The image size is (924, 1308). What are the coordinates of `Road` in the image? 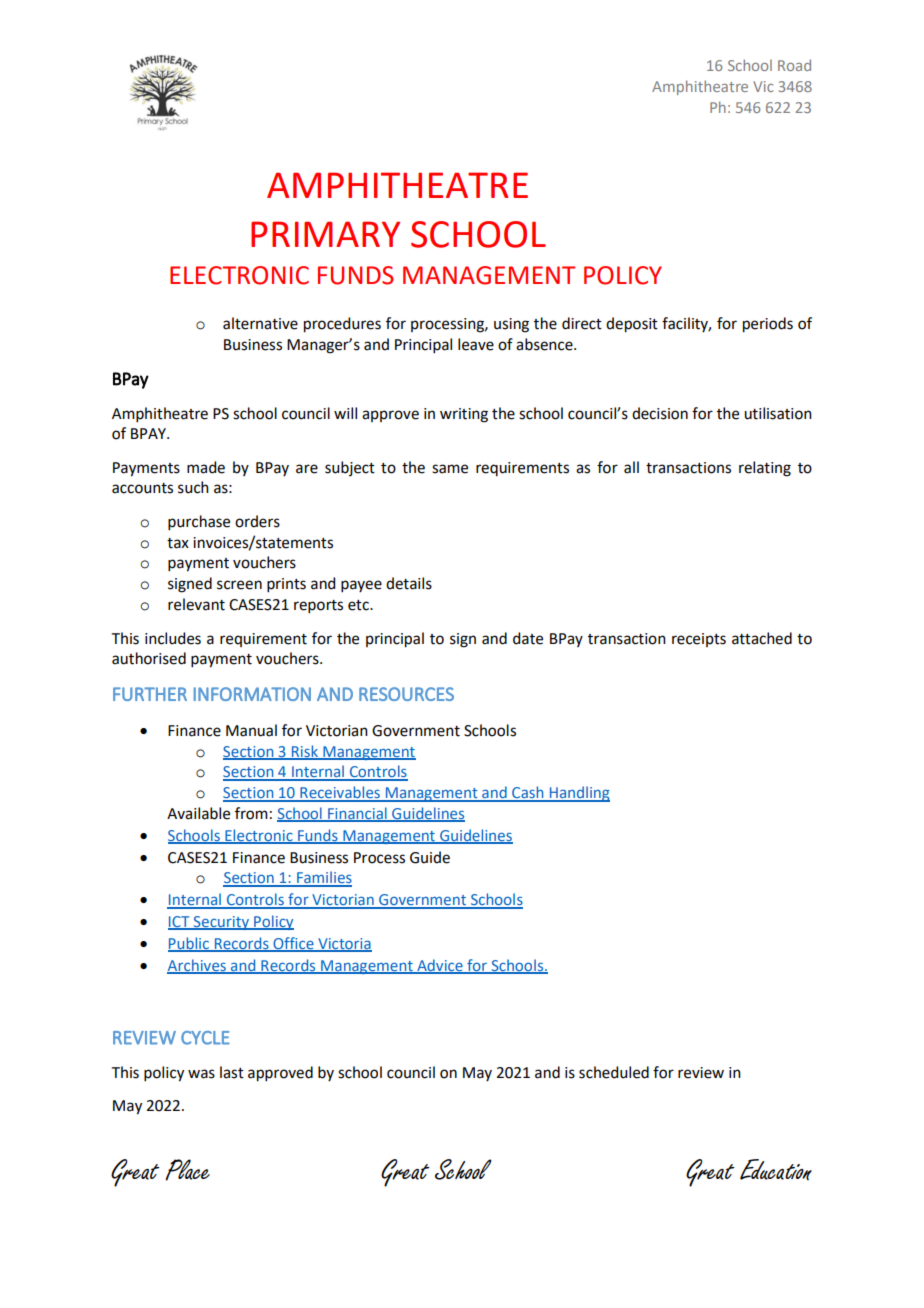 It's located at (794, 65).
